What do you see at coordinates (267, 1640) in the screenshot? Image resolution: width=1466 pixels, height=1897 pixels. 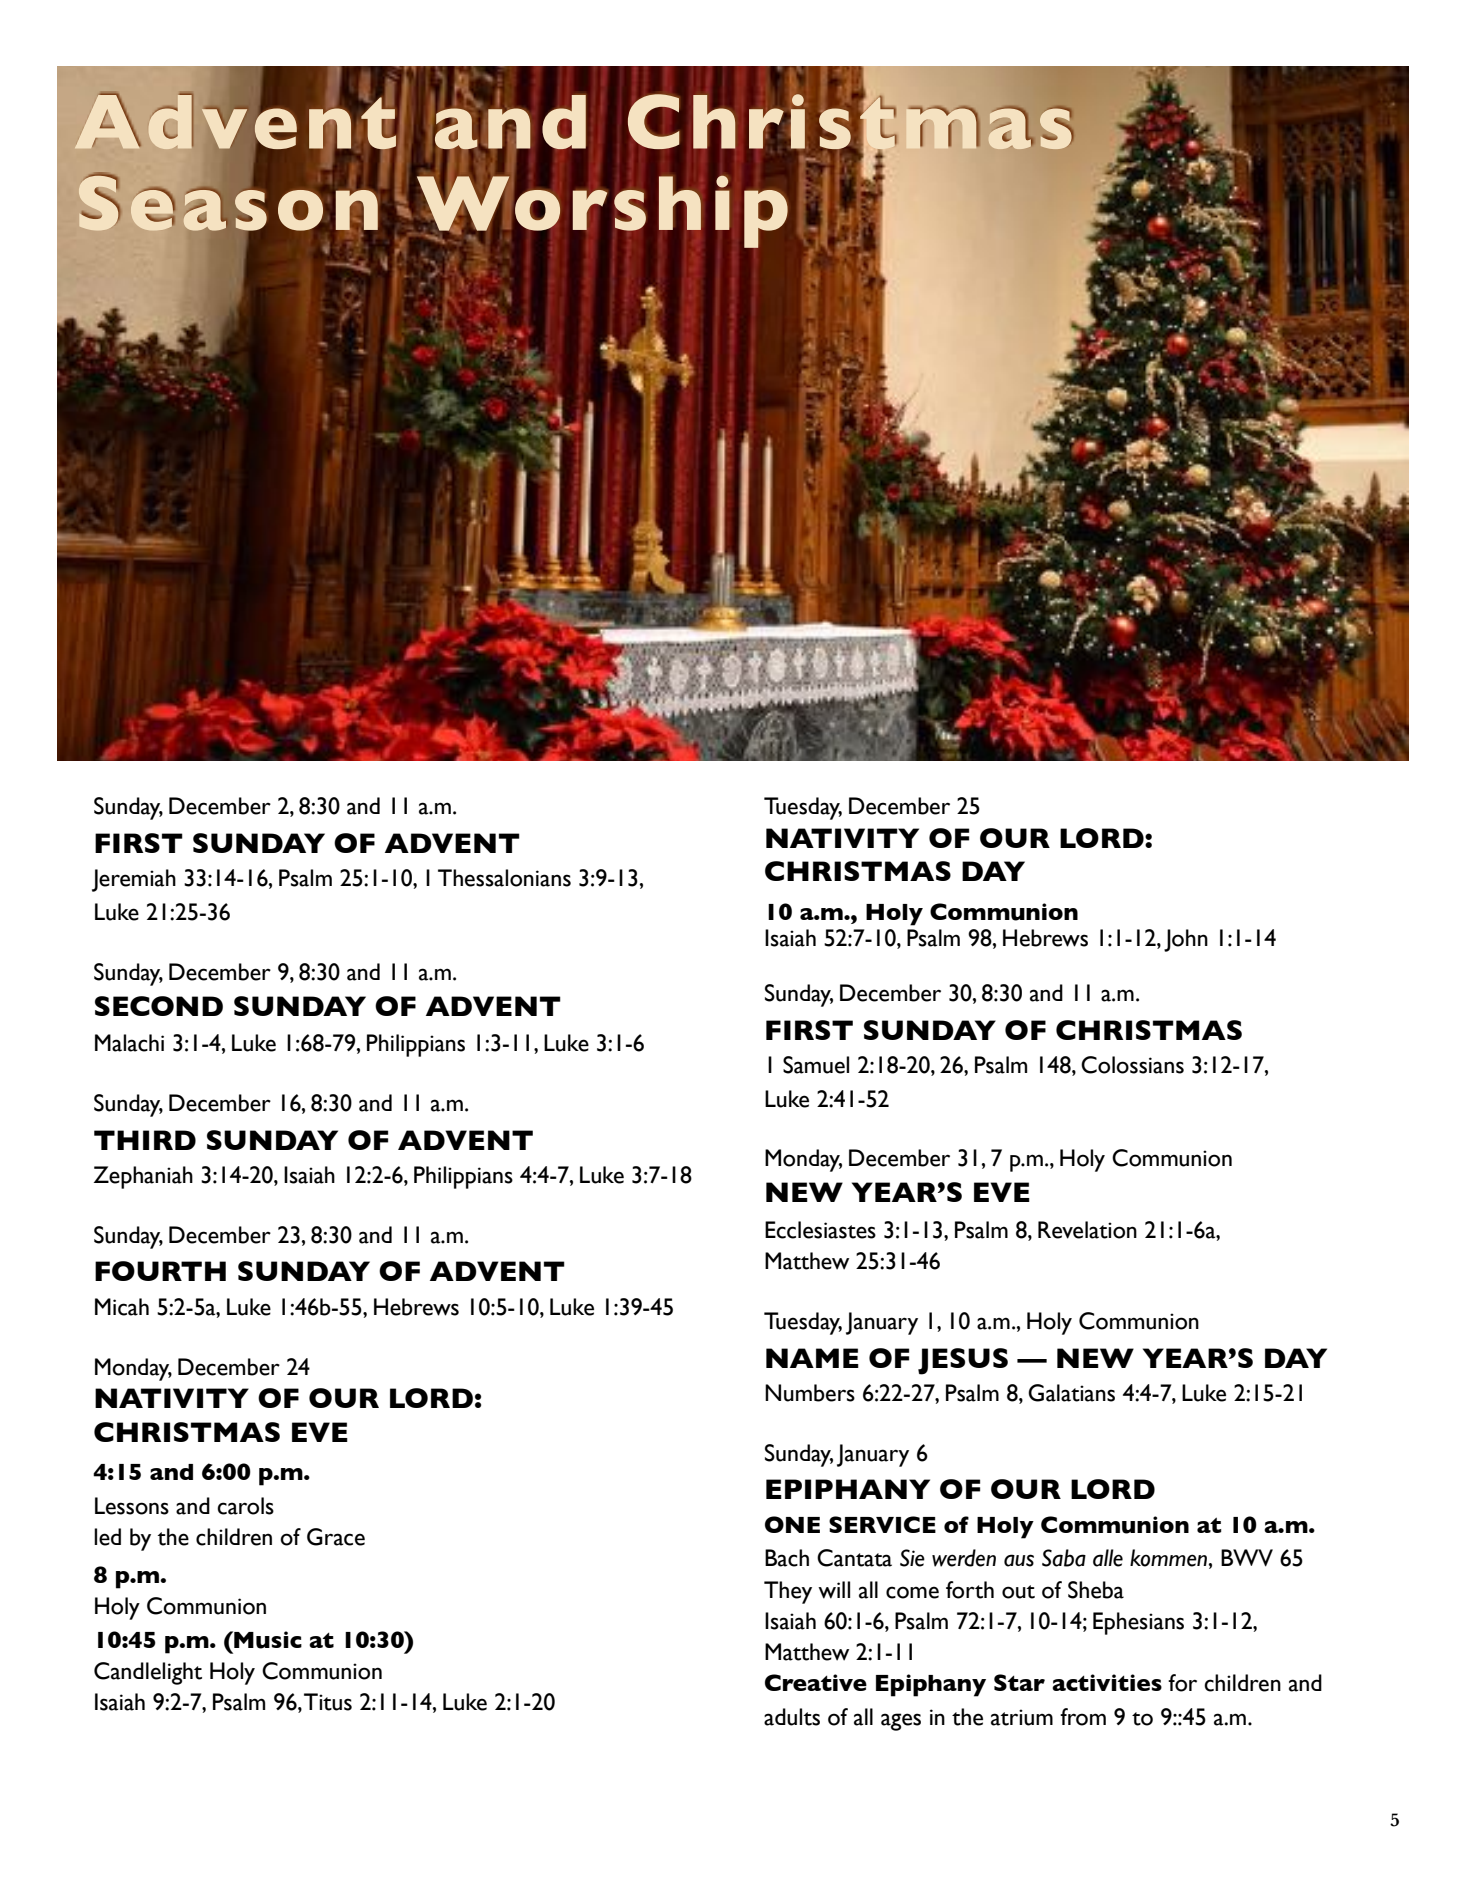 I see `Music` at bounding box center [267, 1640].
